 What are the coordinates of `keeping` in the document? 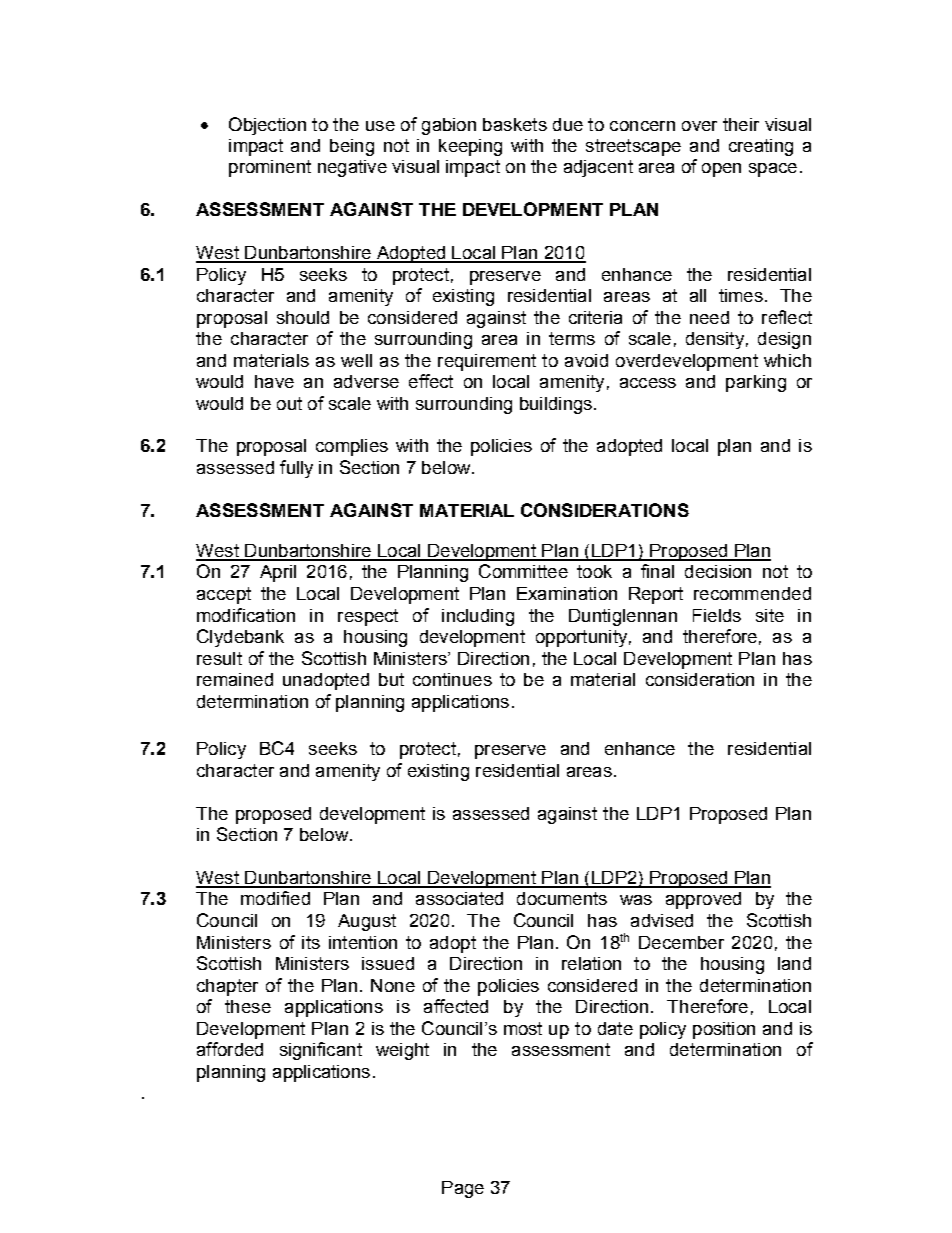 It's located at (470, 147).
